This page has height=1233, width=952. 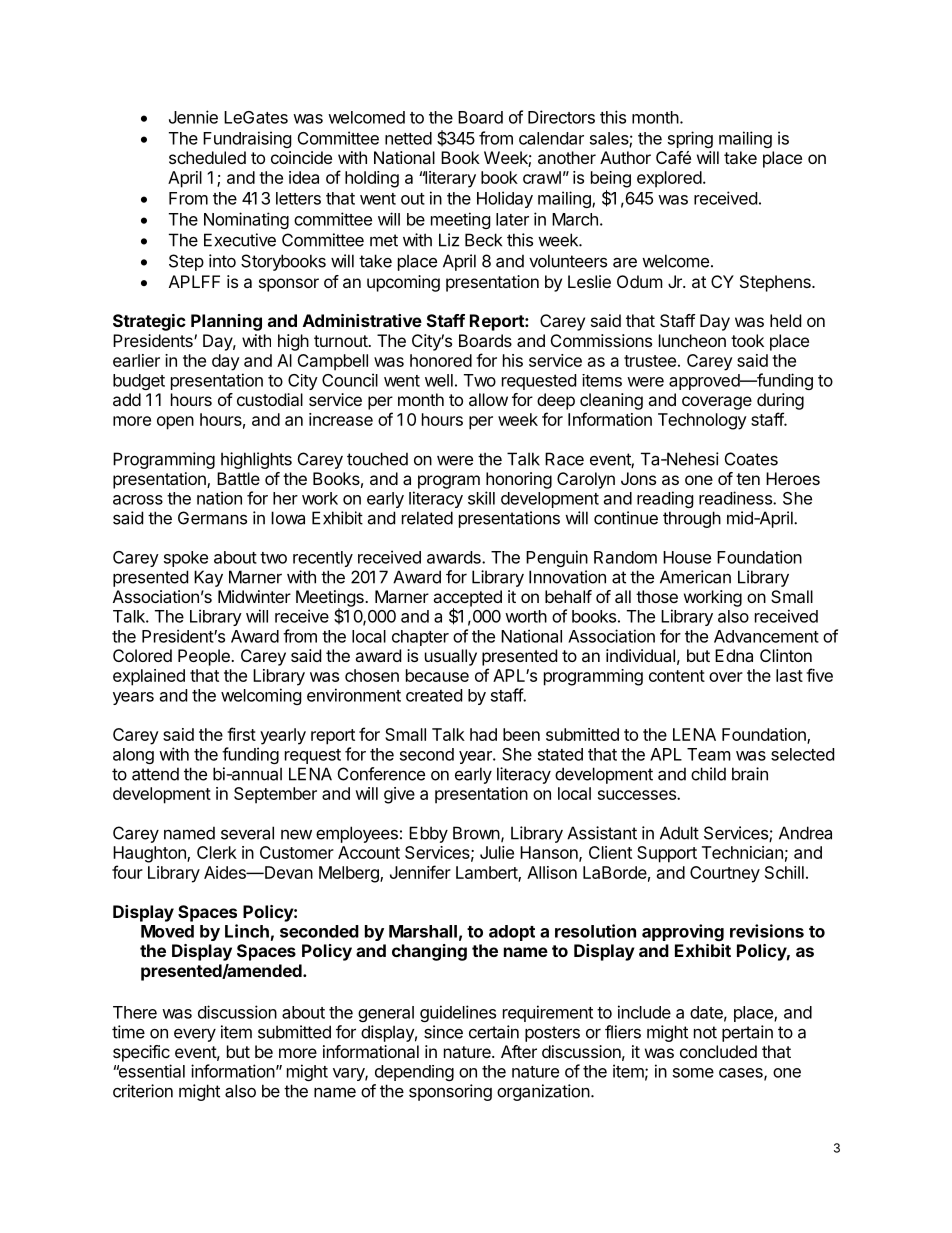 I want to click on Battle, so click(x=238, y=478).
